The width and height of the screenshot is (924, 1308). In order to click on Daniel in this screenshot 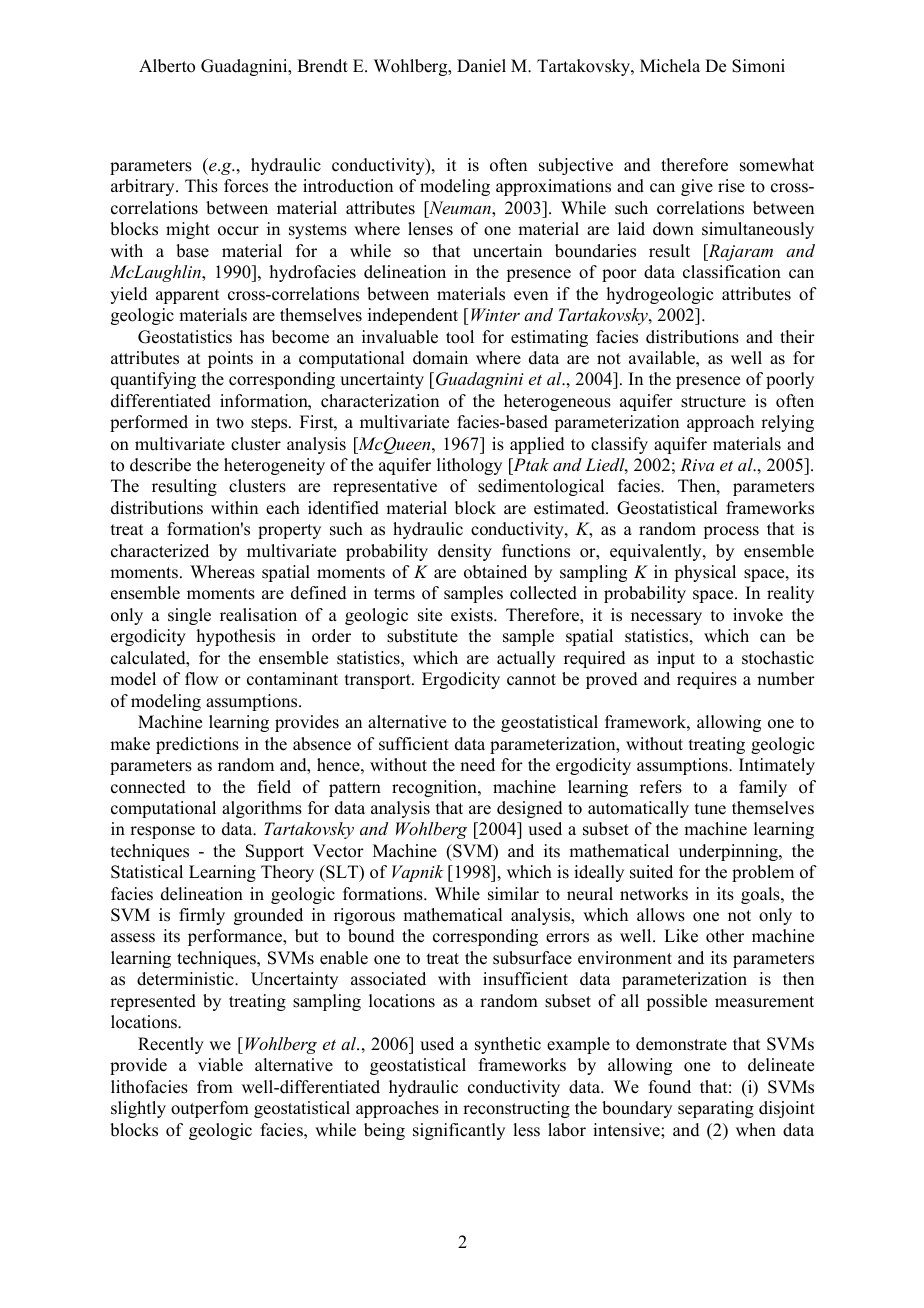, I will do `click(481, 66)`.
